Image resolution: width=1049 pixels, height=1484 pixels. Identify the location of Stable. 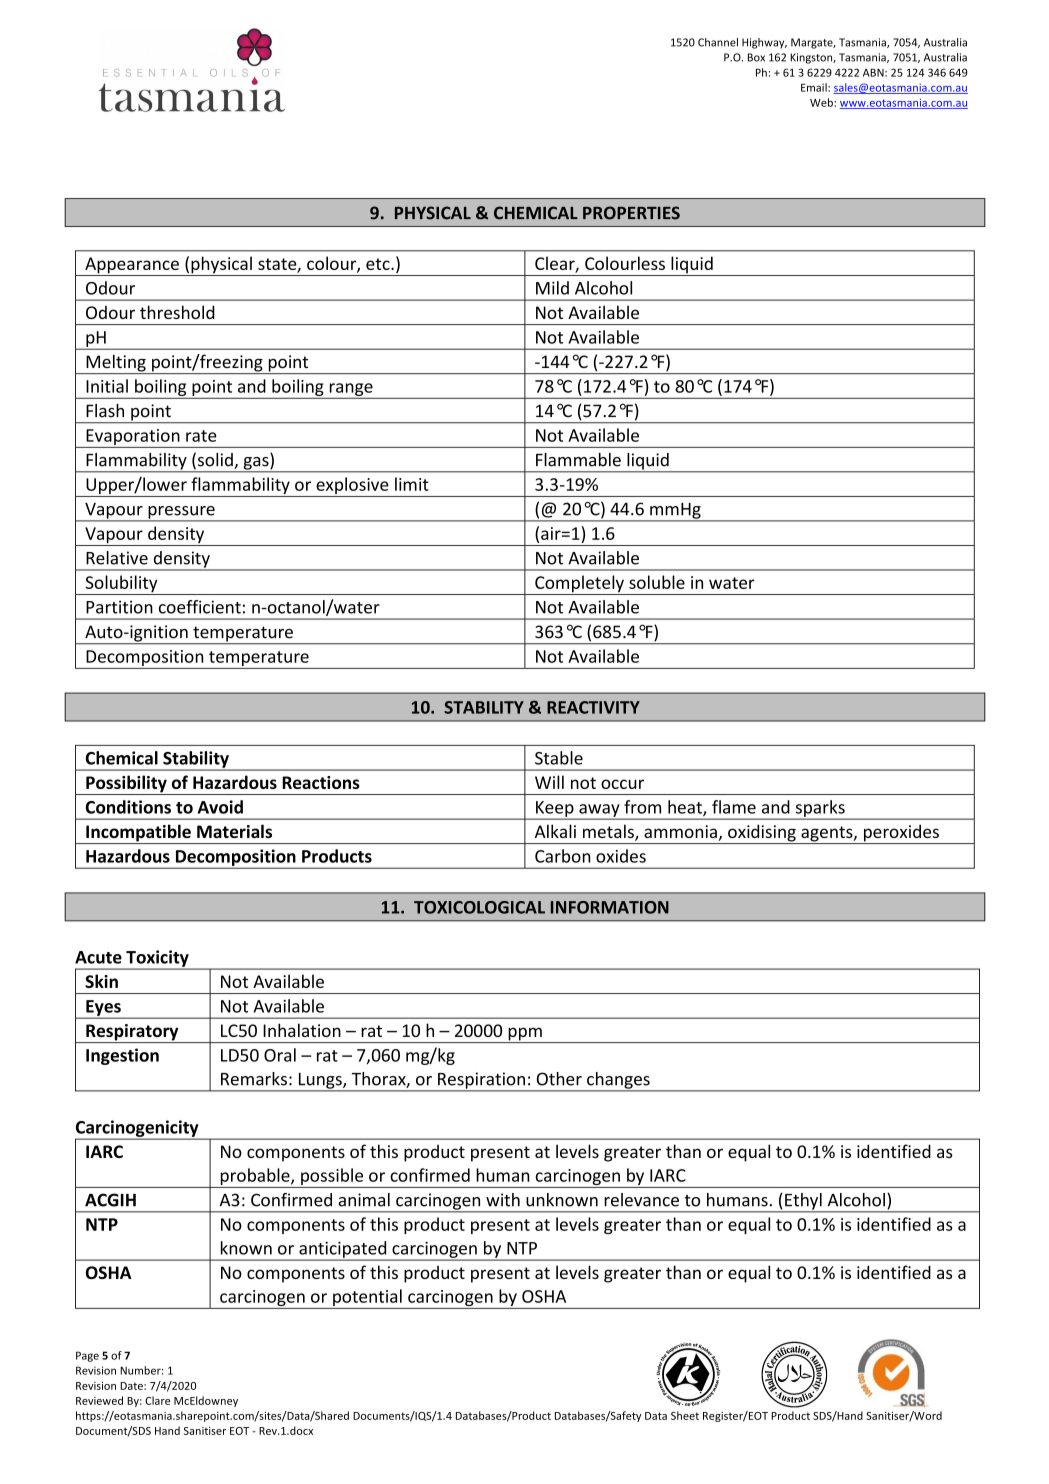
(559, 758).
